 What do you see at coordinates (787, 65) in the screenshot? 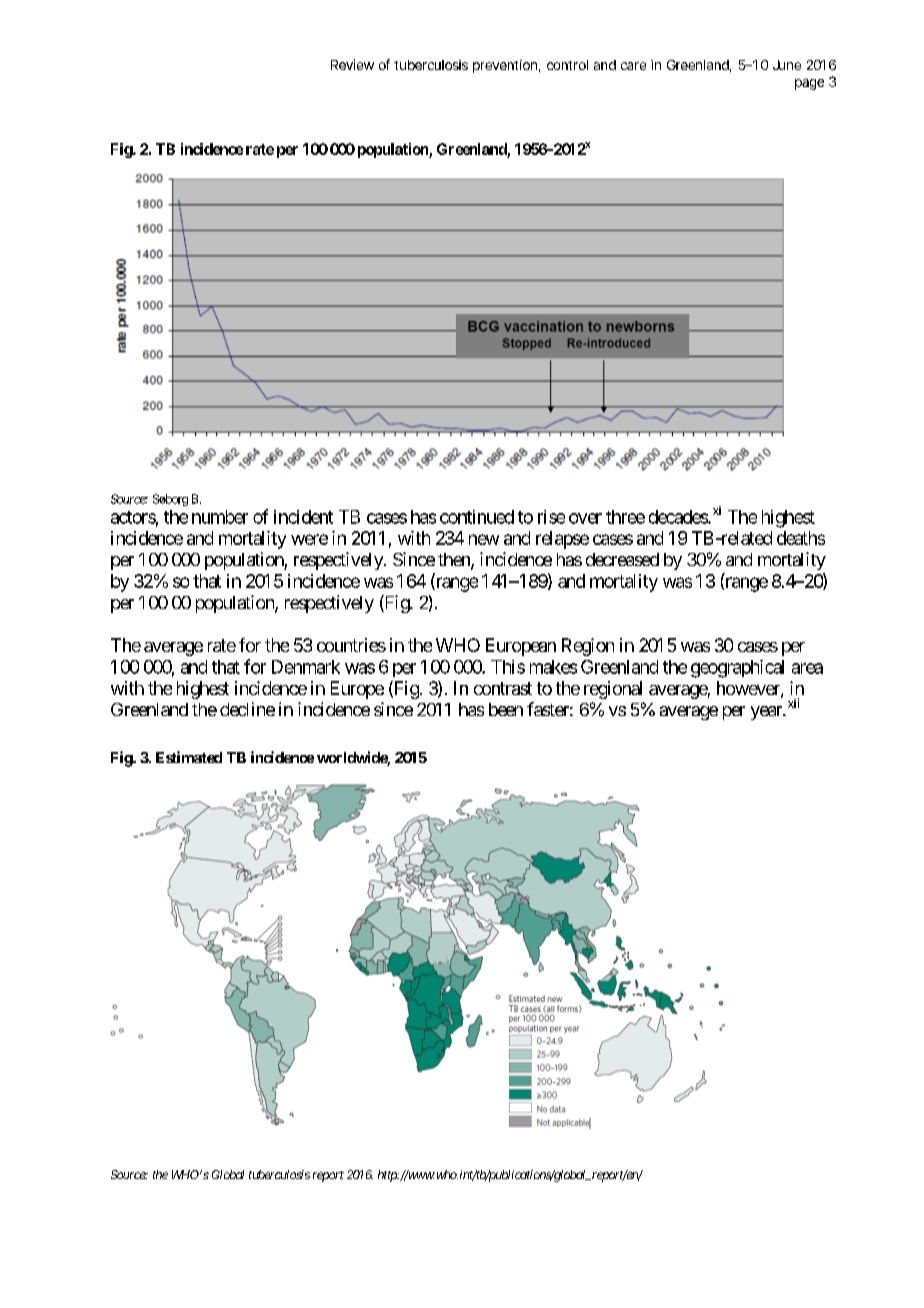
I see `June` at bounding box center [787, 65].
